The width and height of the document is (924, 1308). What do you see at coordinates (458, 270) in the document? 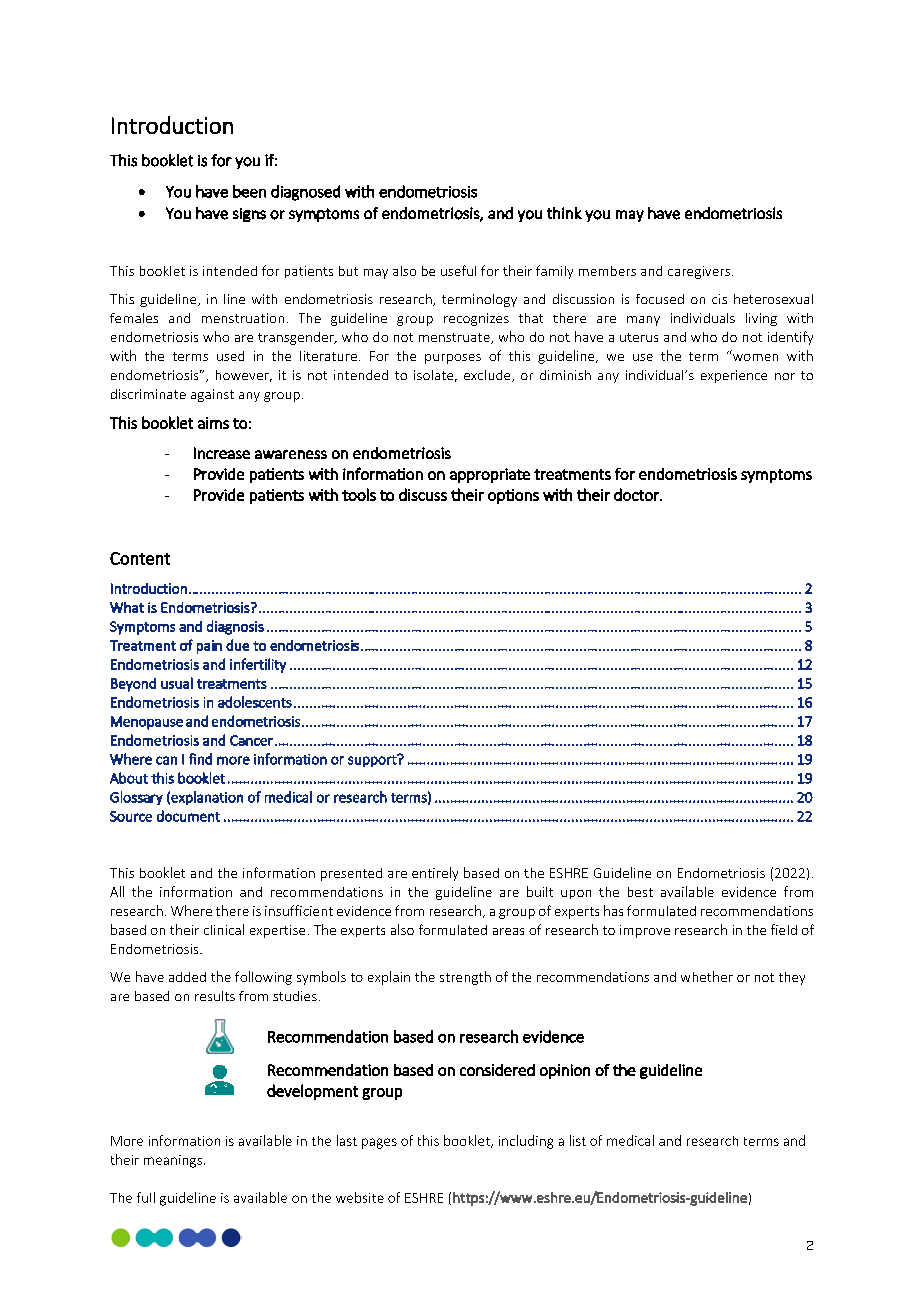
I see `useful` at bounding box center [458, 270].
